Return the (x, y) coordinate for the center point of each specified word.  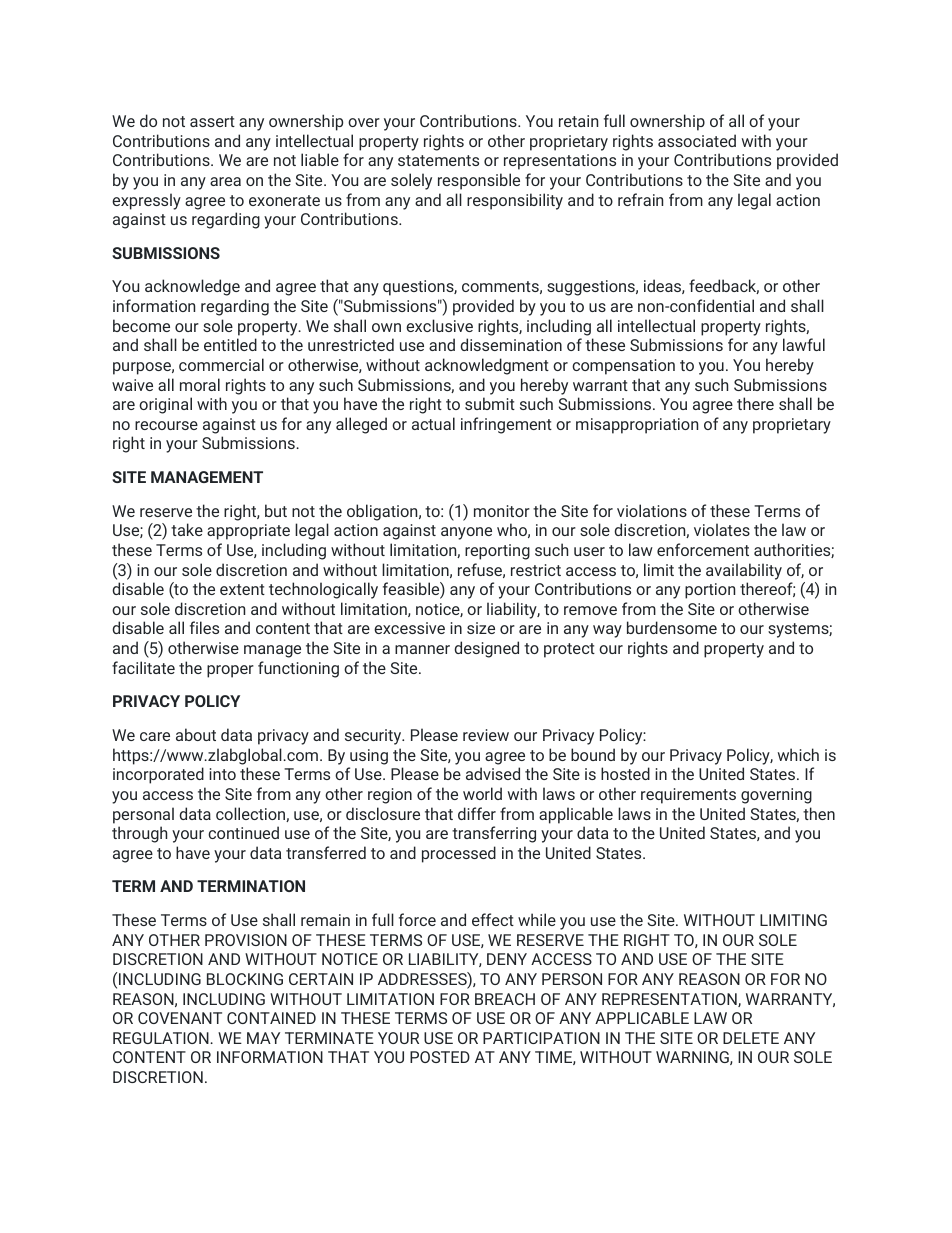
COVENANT (180, 1018)
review (486, 735)
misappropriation (637, 426)
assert (212, 121)
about (196, 734)
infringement (506, 425)
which (798, 754)
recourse (166, 425)
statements (438, 160)
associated (697, 140)
